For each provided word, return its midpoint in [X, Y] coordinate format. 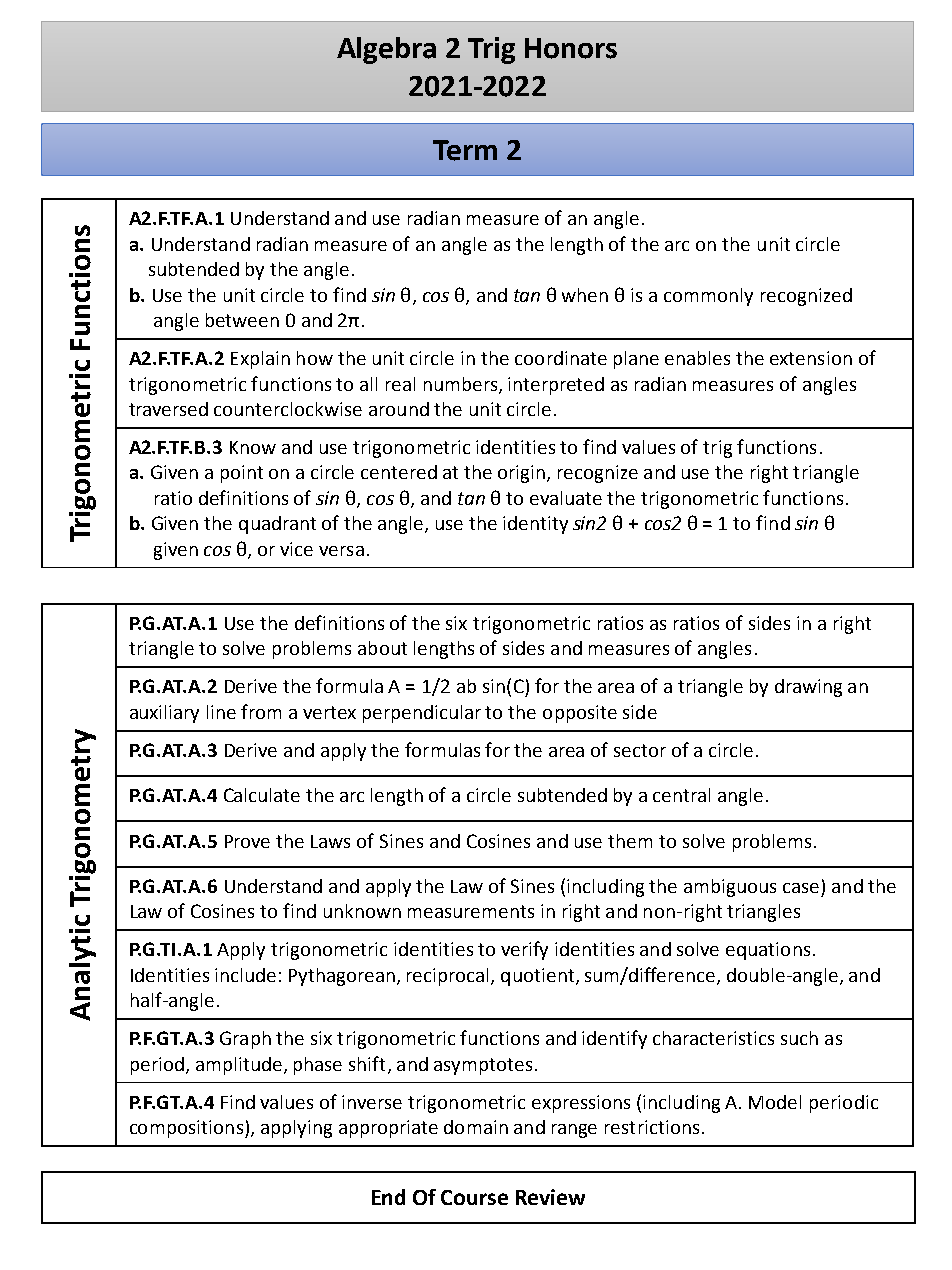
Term [465, 150]
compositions [188, 1129]
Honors [571, 48]
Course [474, 1197]
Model [775, 1102]
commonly [708, 297]
